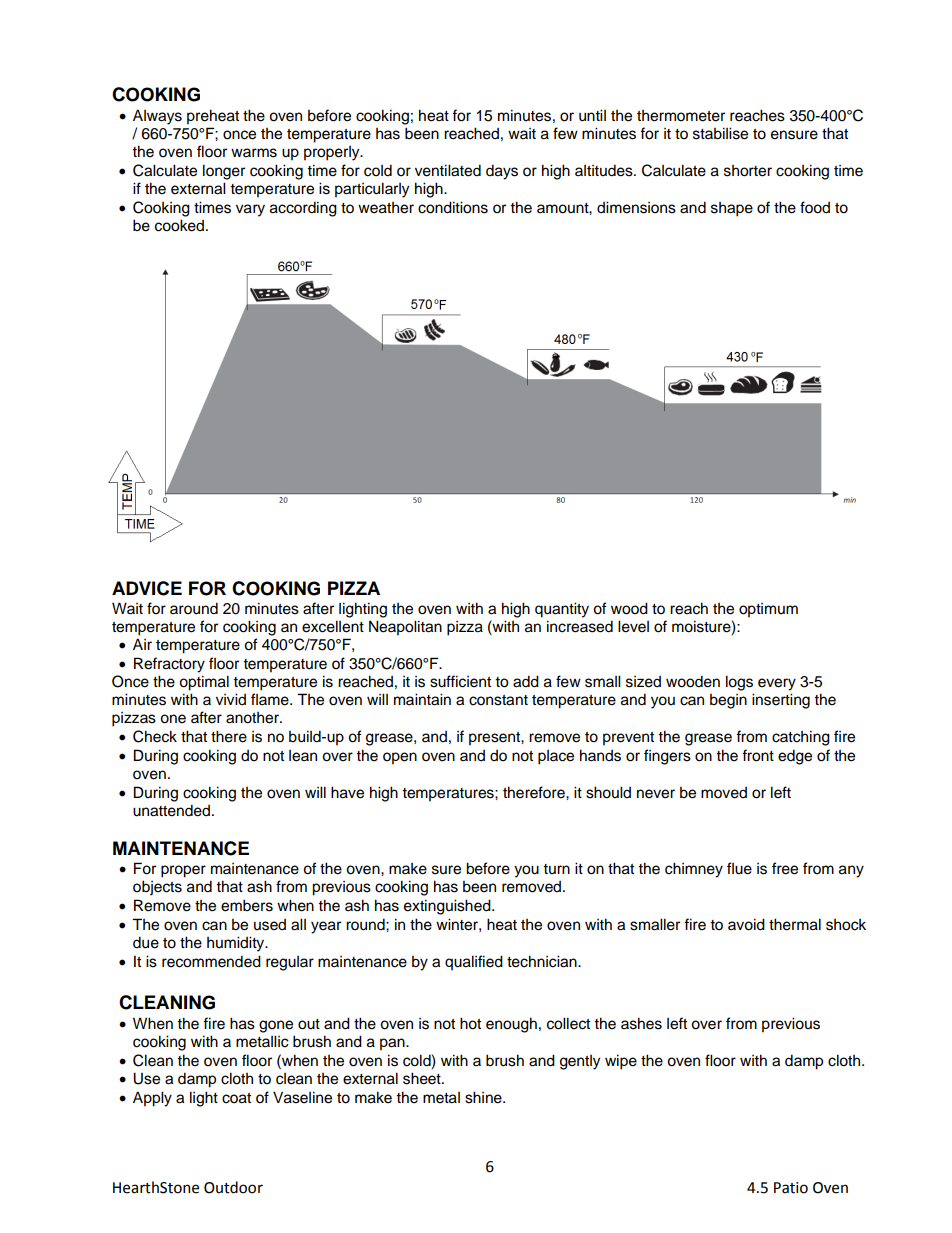  I want to click on cooked, so click(179, 225).
